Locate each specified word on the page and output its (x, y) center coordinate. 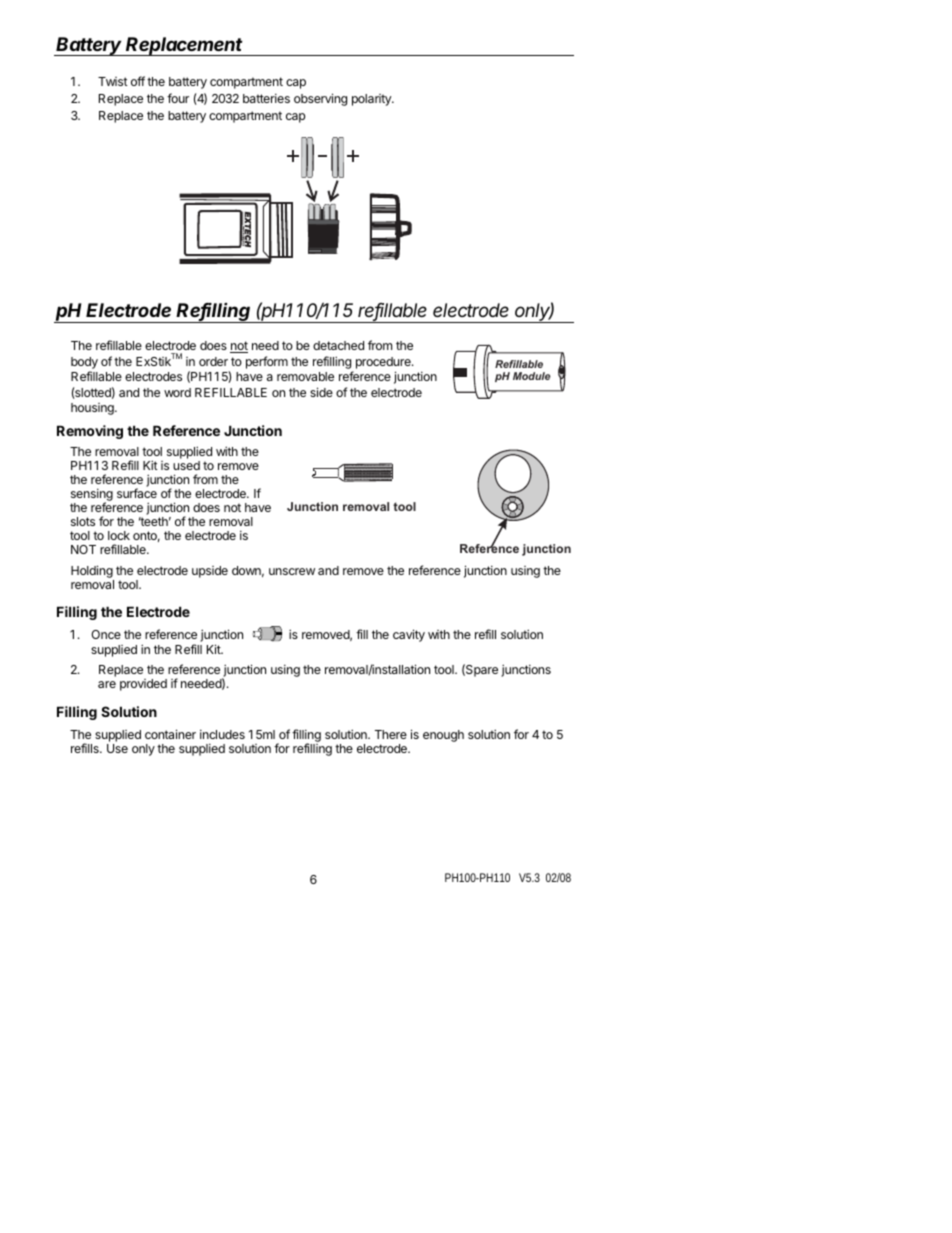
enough (443, 736)
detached (338, 345)
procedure (384, 363)
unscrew (292, 571)
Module (532, 376)
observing (320, 99)
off (138, 81)
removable (305, 376)
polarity (372, 100)
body (84, 363)
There (391, 734)
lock (119, 535)
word (177, 392)
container (170, 734)
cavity (409, 635)
